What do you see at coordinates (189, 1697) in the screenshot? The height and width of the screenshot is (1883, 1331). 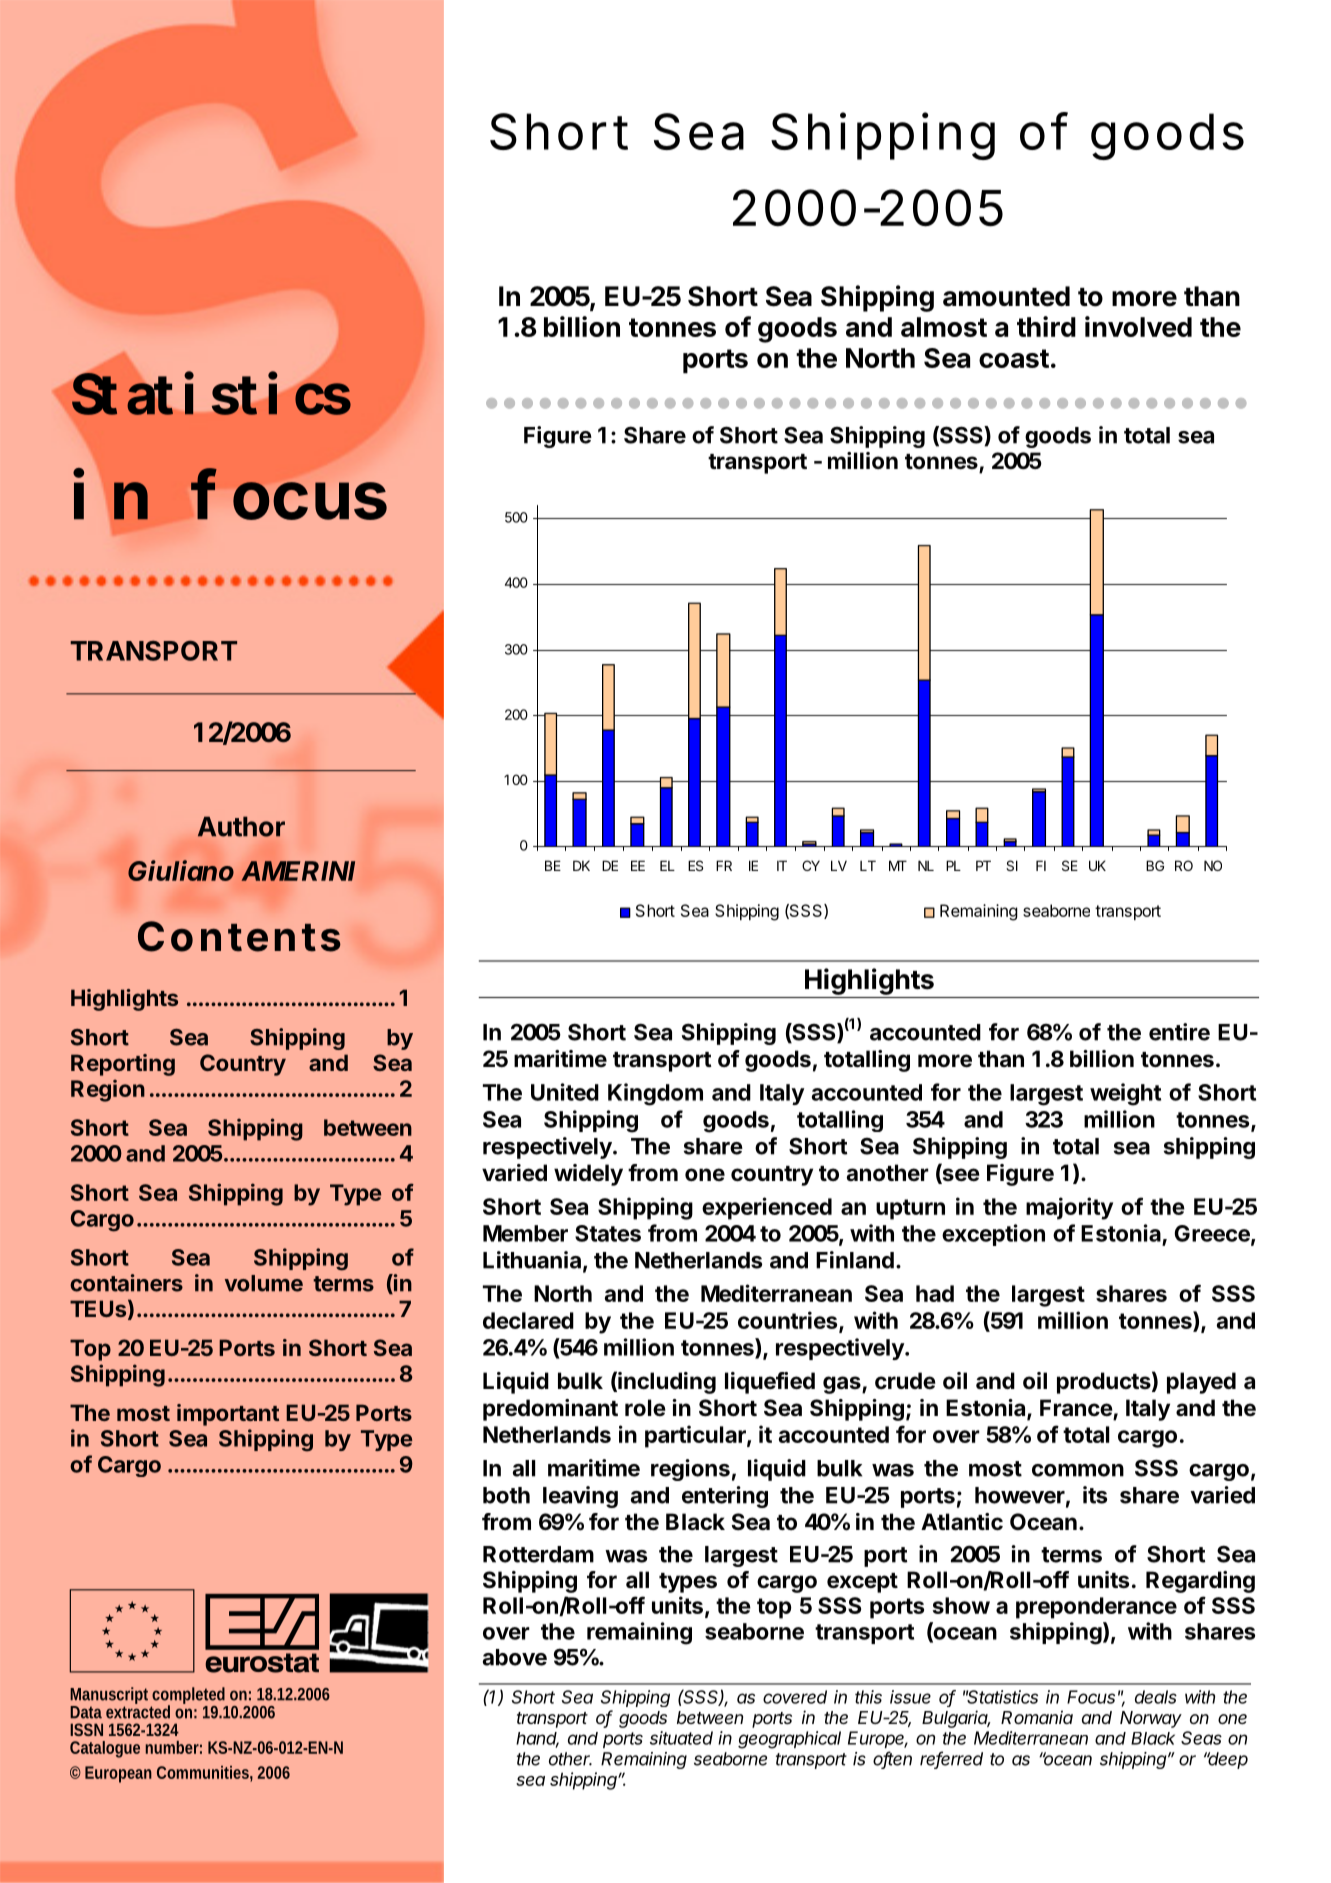 I see `completed` at bounding box center [189, 1697].
